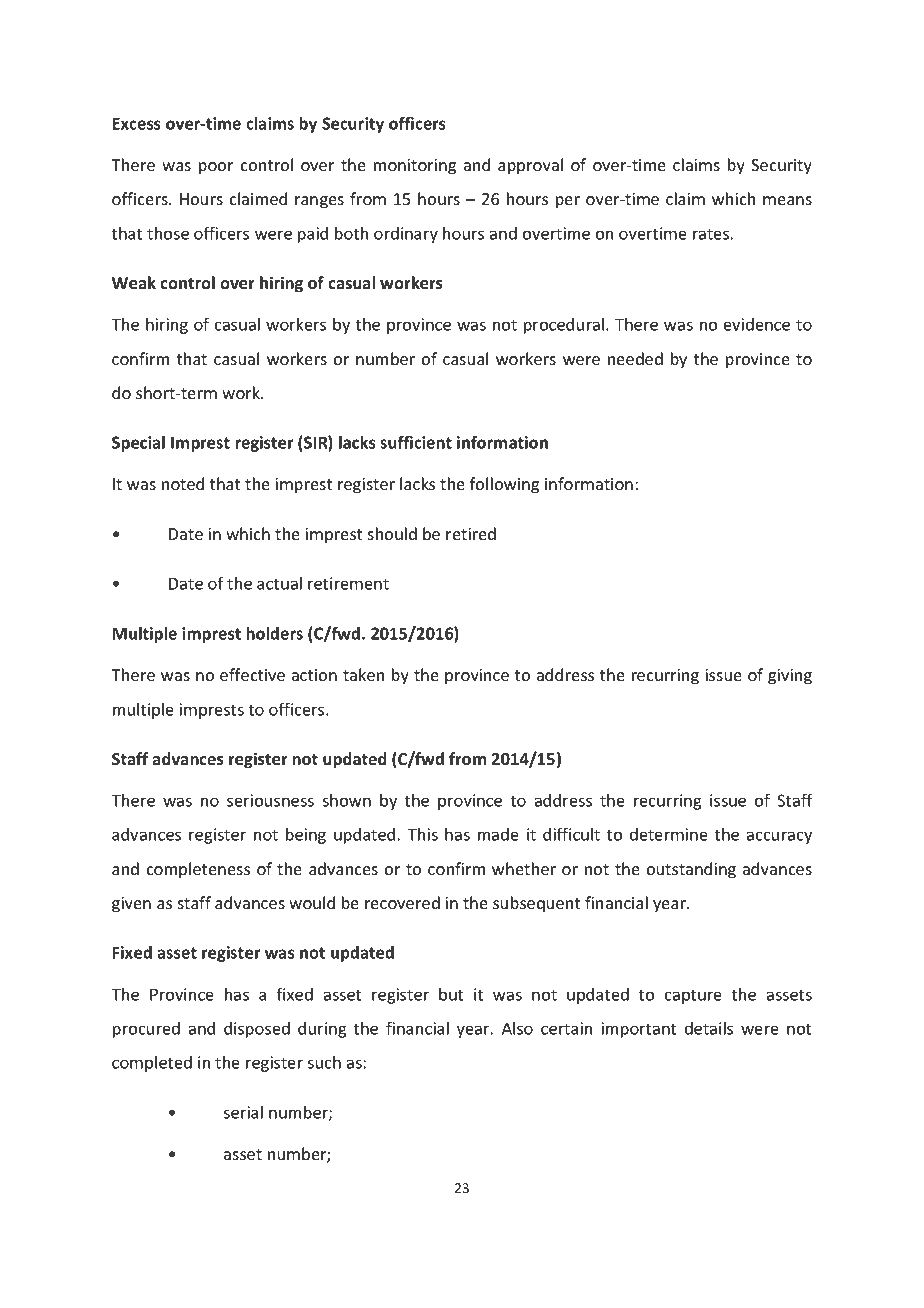 The width and height of the screenshot is (924, 1308). What do you see at coordinates (243, 1112) in the screenshot?
I see `serial` at bounding box center [243, 1112].
